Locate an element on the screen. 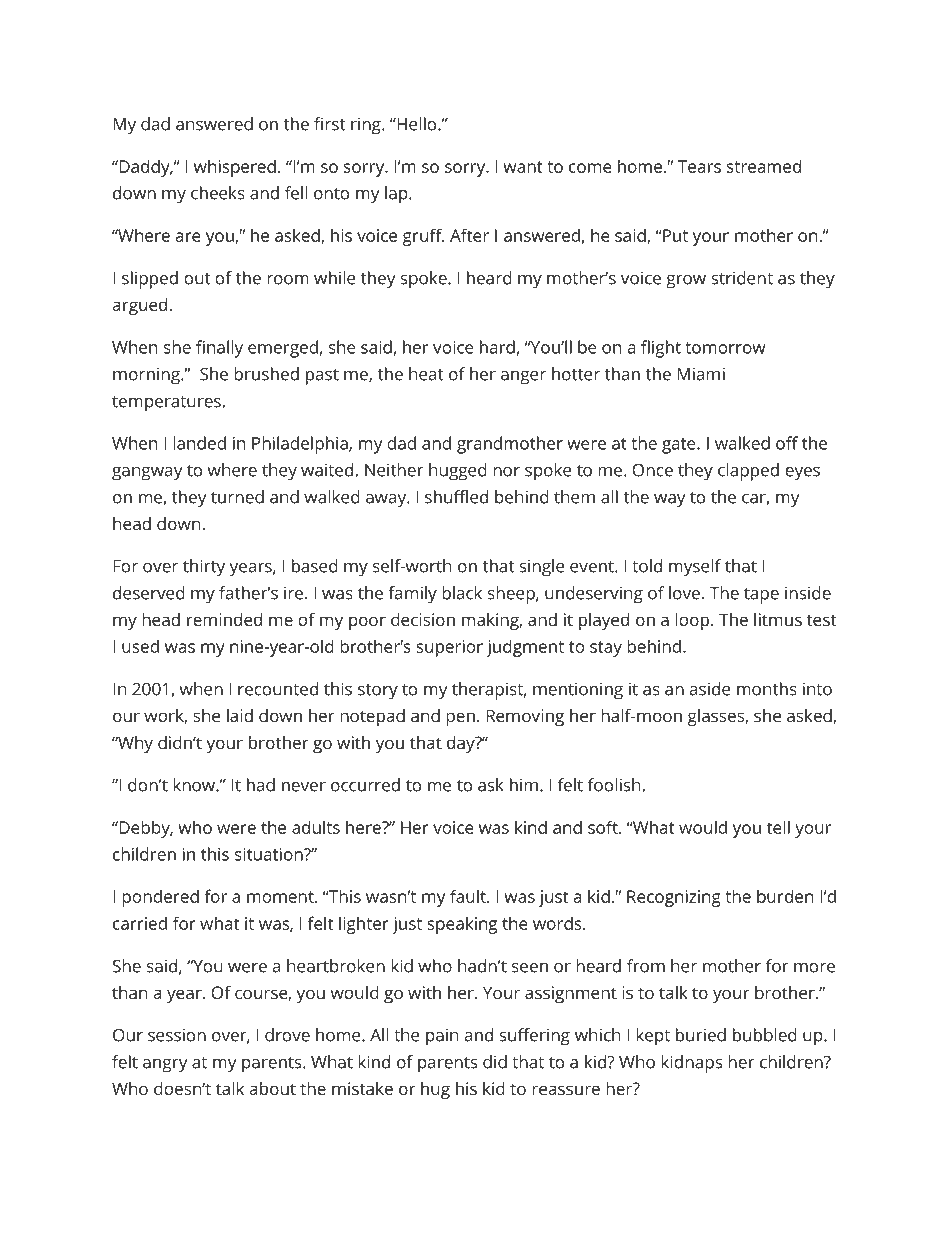  him is located at coordinates (524, 785).
